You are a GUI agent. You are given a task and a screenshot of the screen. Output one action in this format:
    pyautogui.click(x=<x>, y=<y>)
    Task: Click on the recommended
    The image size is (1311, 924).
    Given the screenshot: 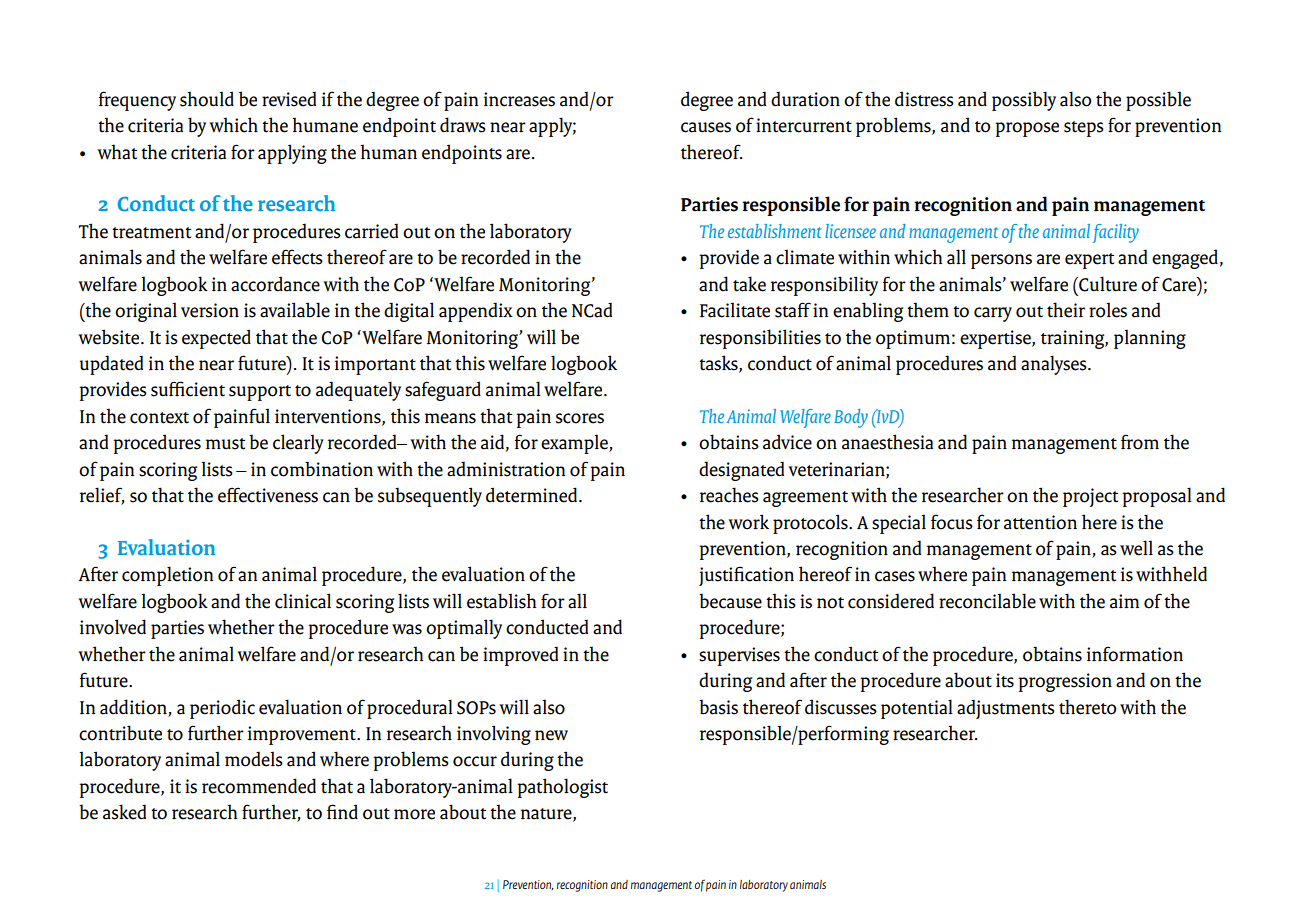 What is the action you would take?
    pyautogui.click(x=259, y=786)
